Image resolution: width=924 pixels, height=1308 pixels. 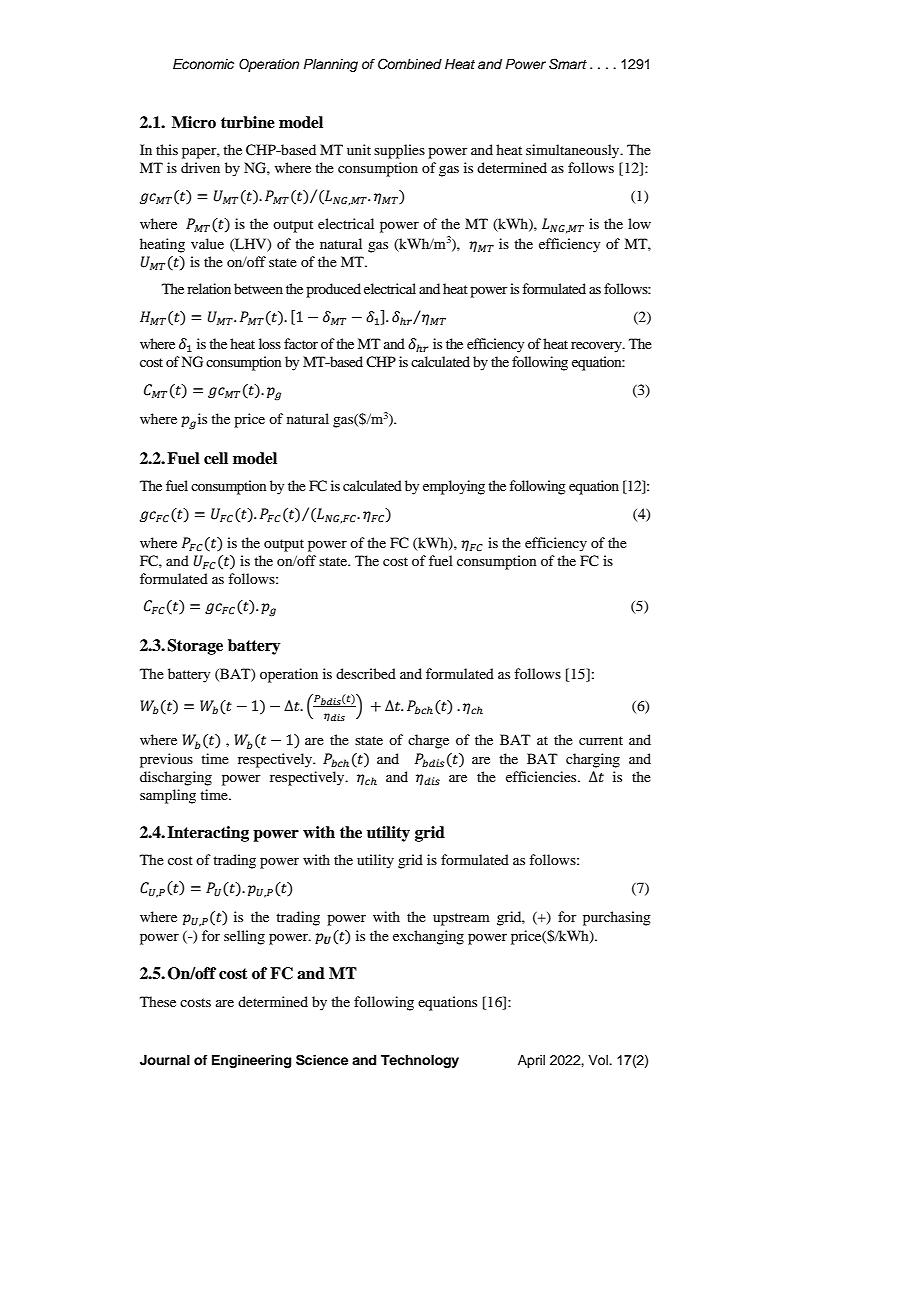 I want to click on current, so click(x=601, y=740).
